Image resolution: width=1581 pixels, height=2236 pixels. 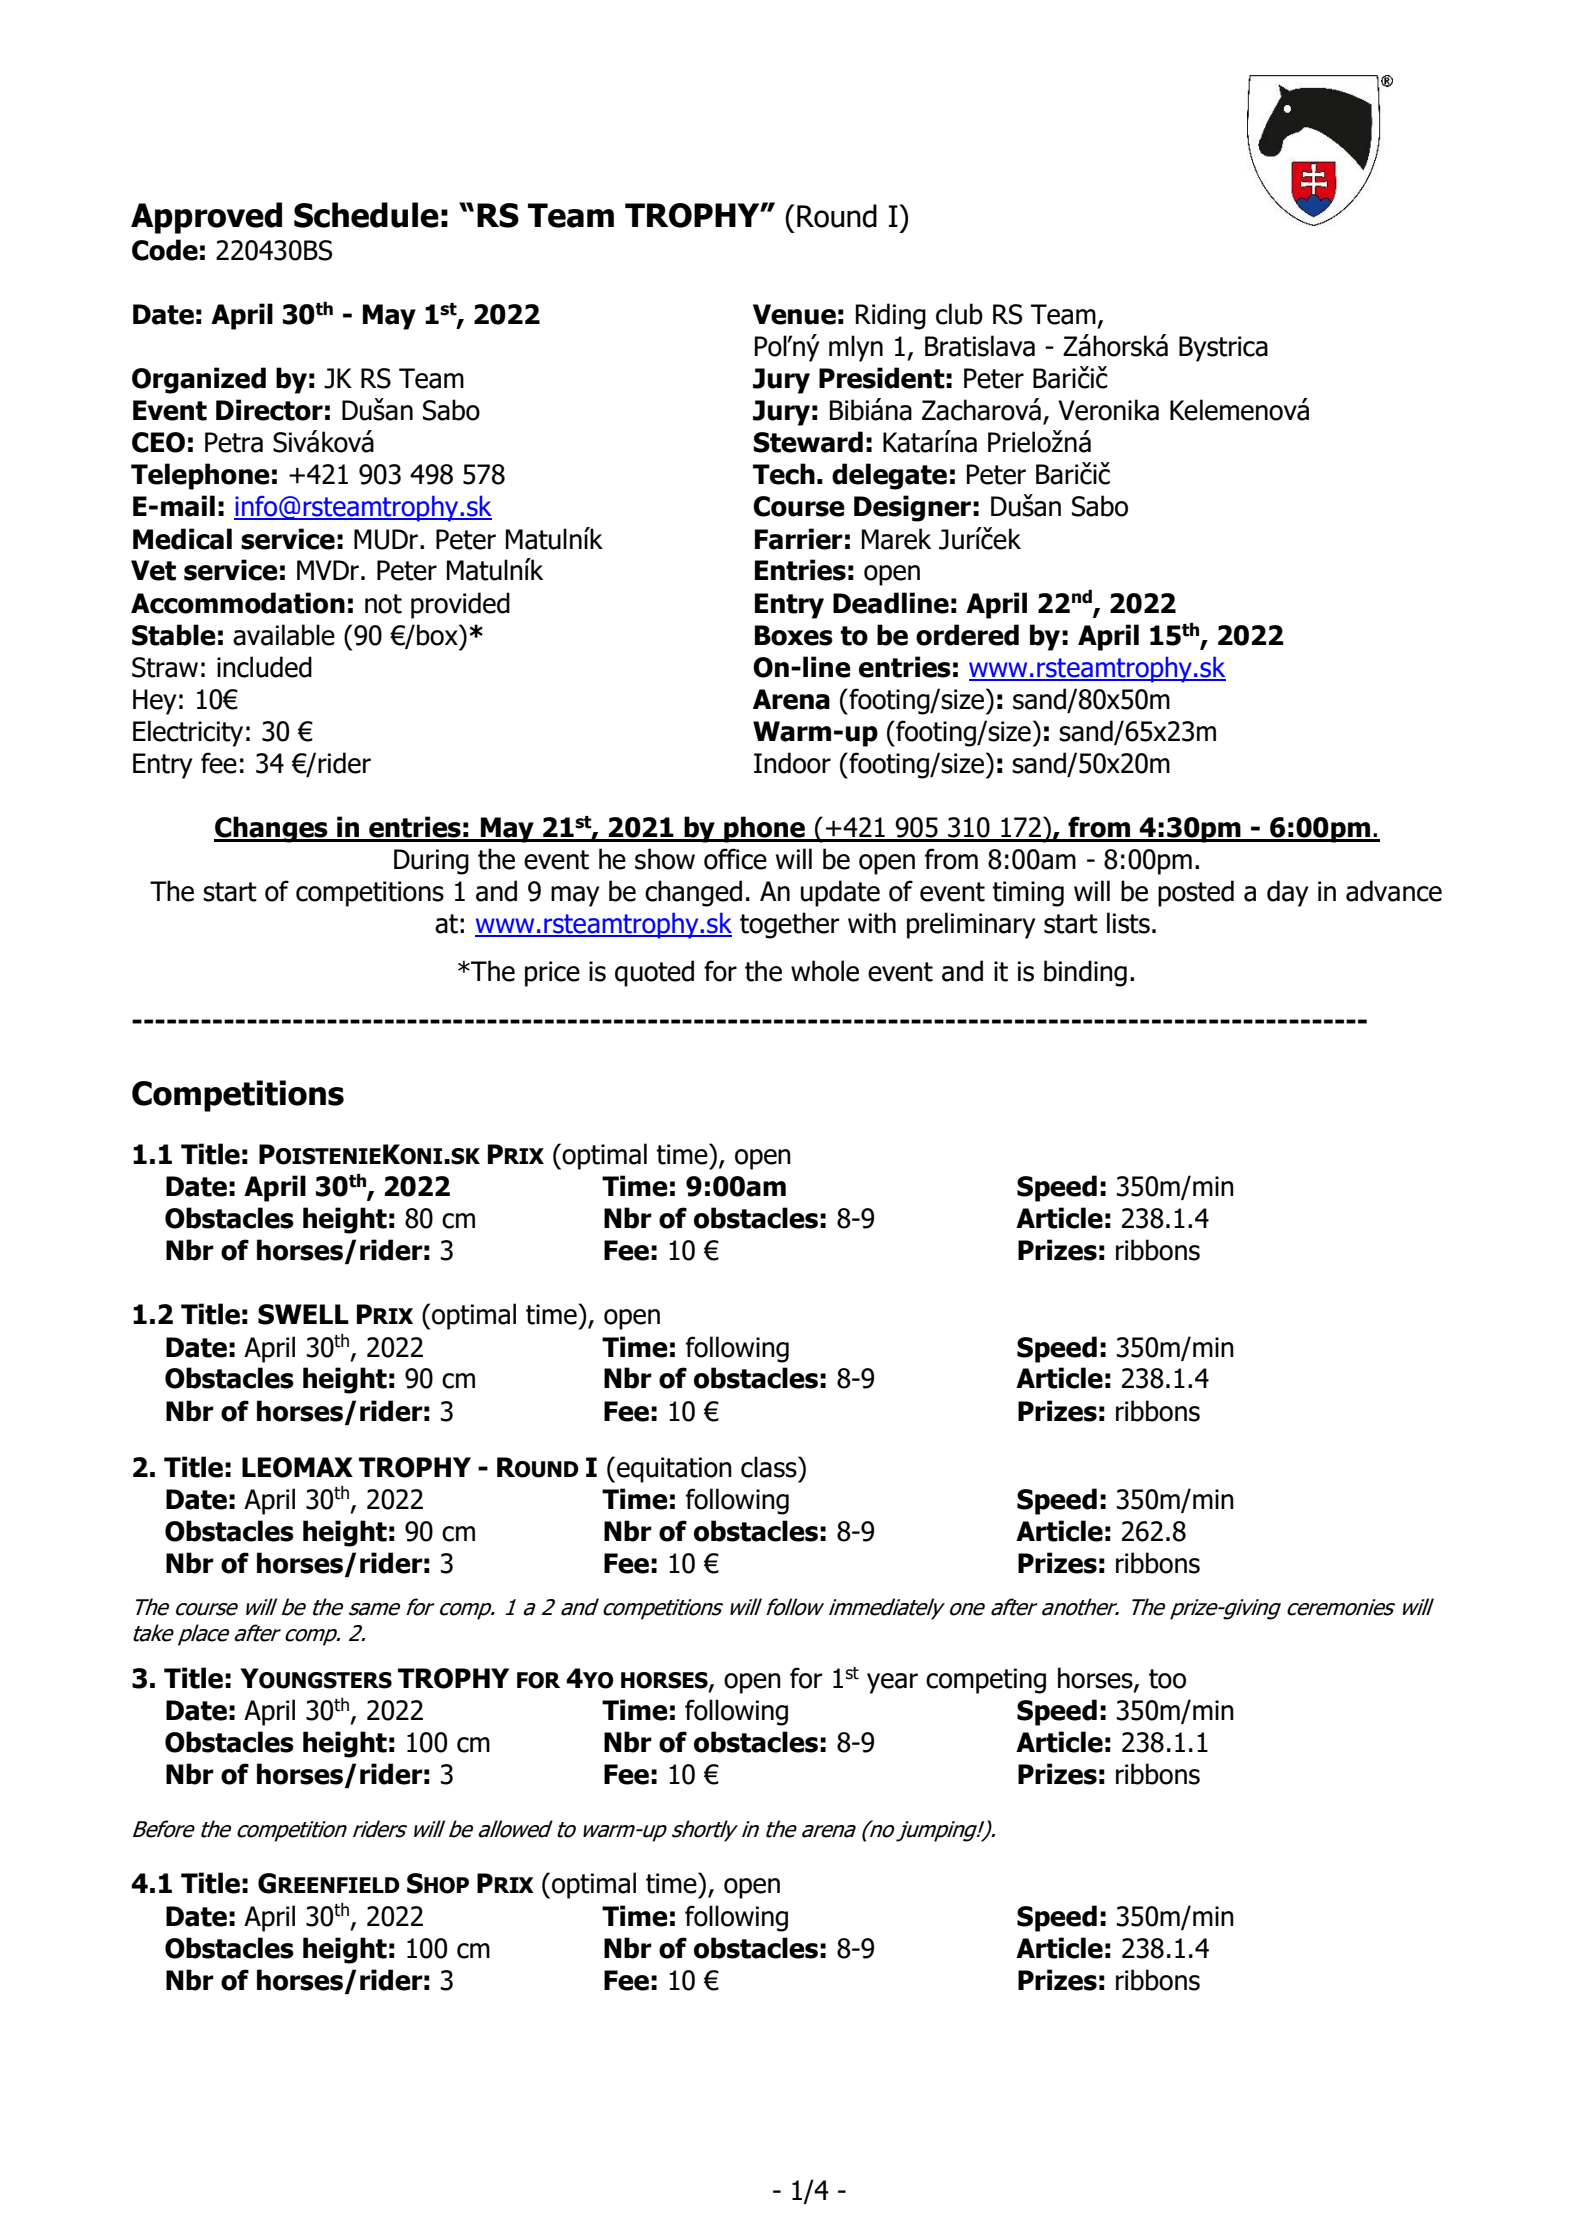 What do you see at coordinates (1108, 410) in the page?
I see `Veronika` at bounding box center [1108, 410].
